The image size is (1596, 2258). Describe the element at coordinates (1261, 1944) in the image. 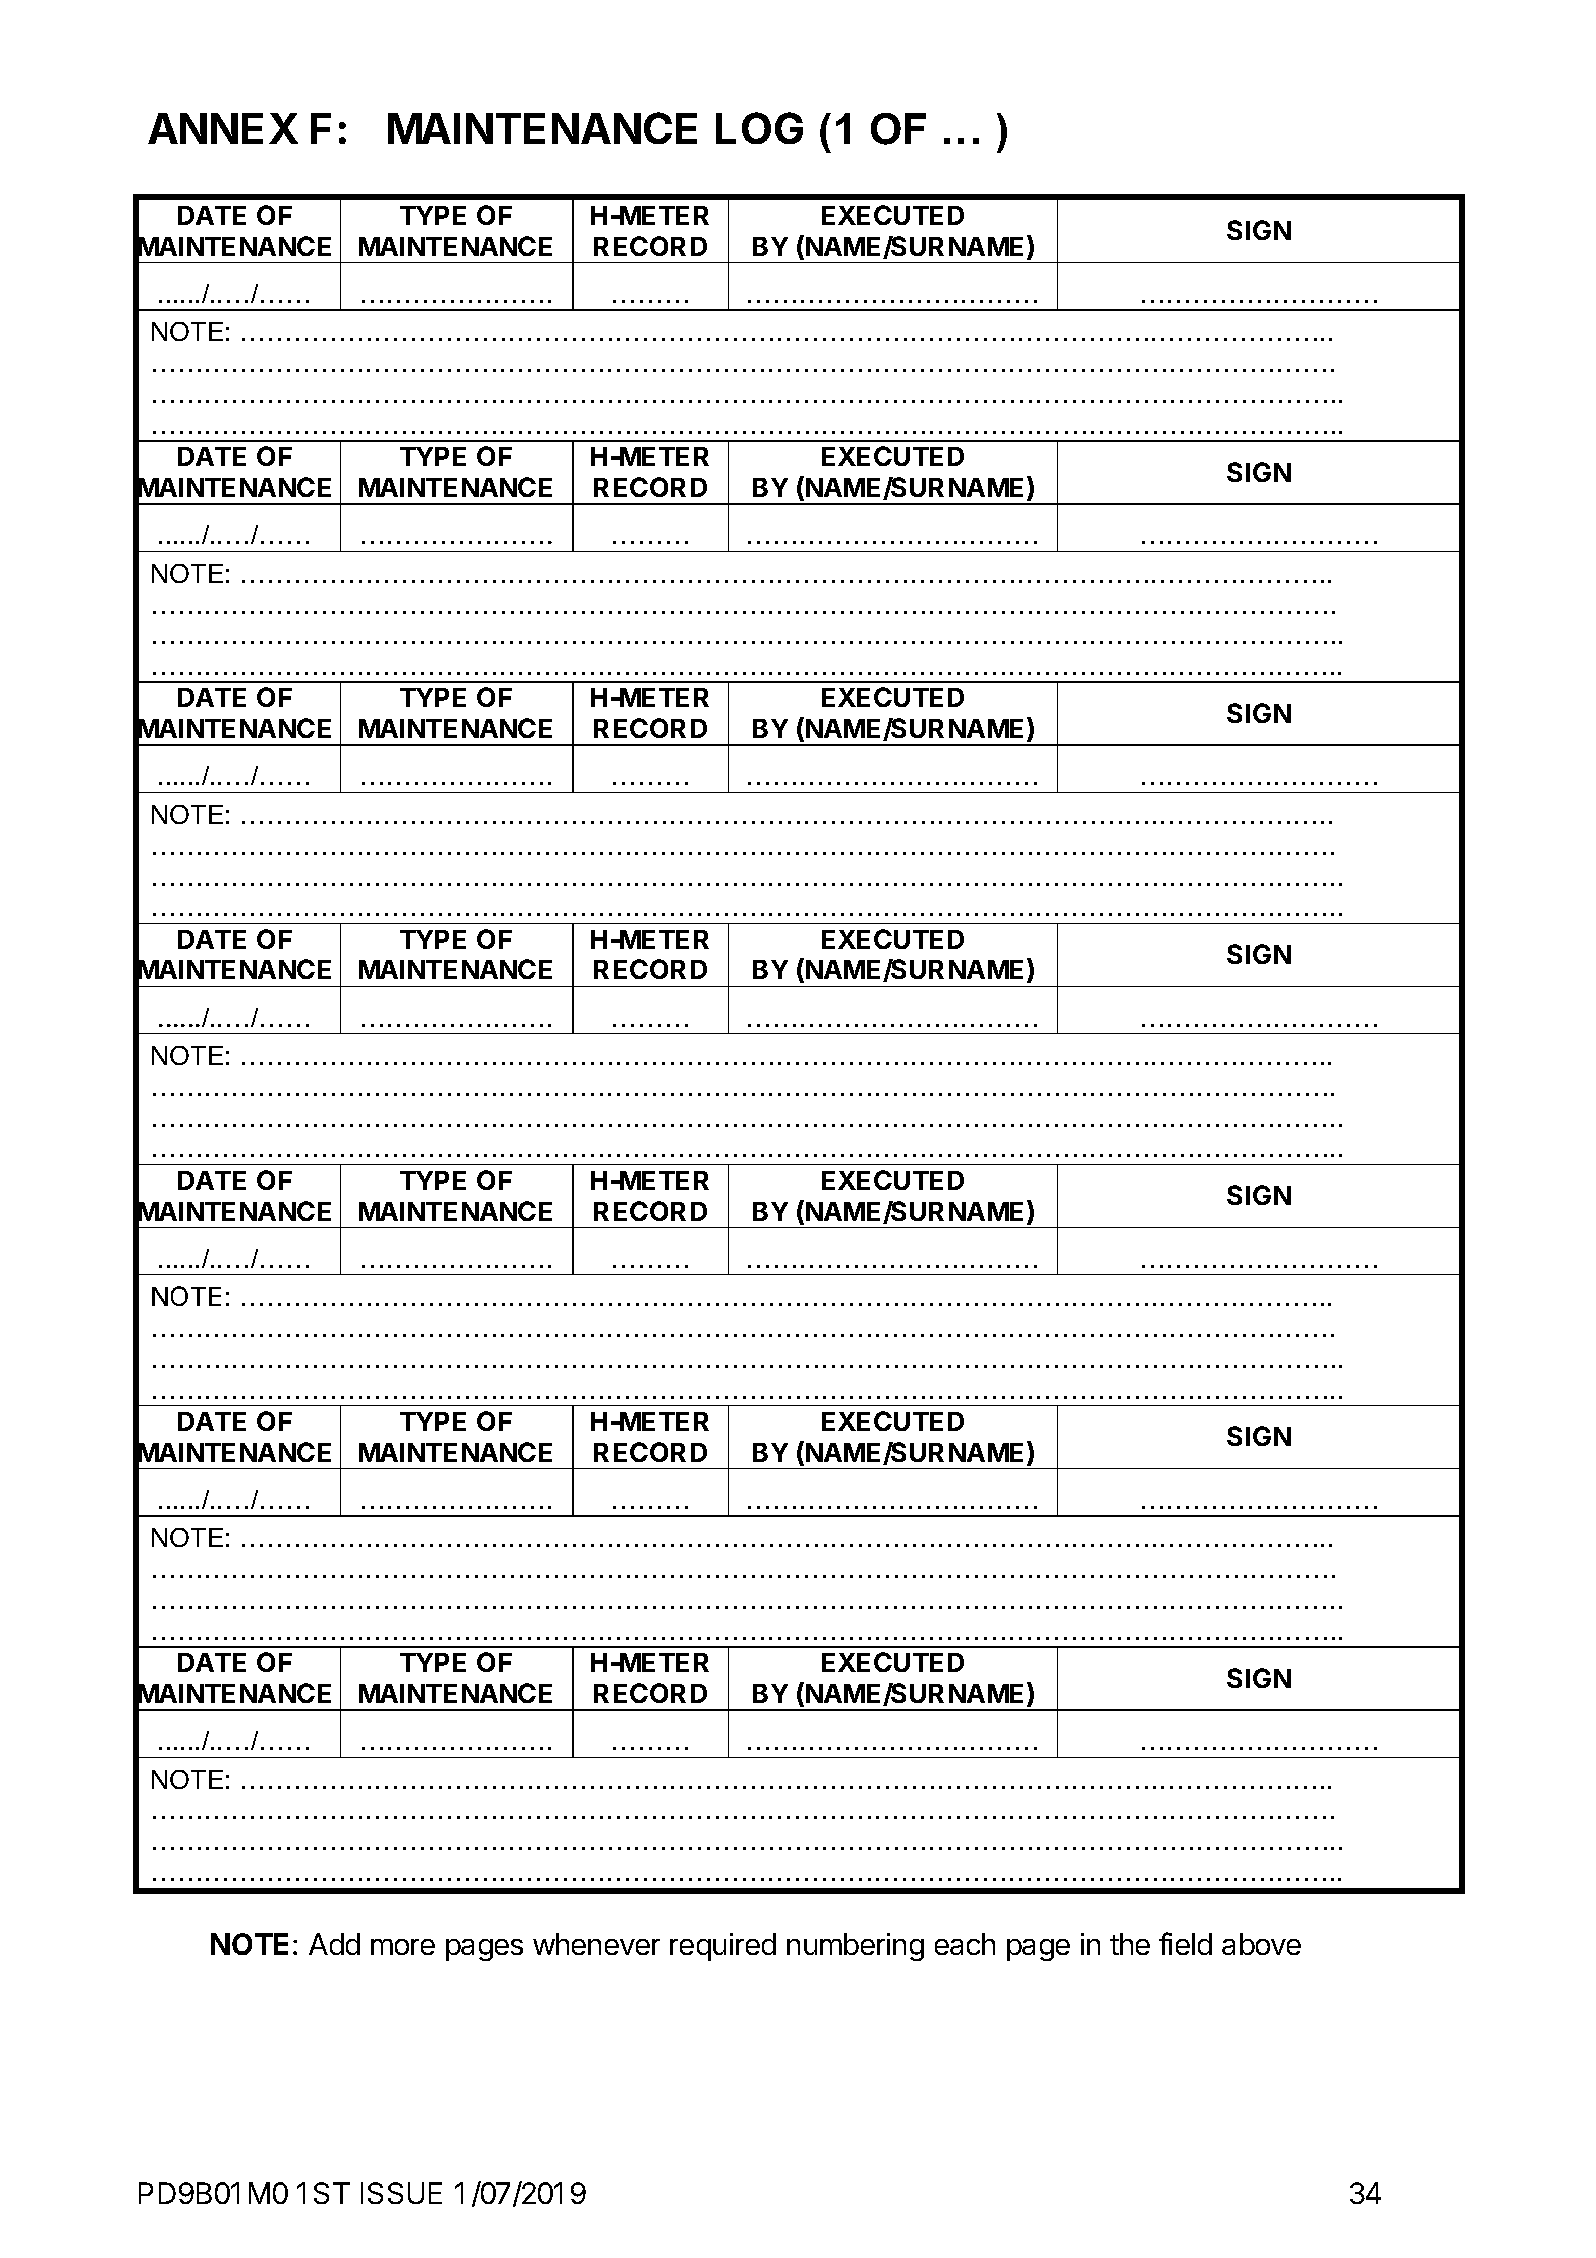

I see `above` at that location.
